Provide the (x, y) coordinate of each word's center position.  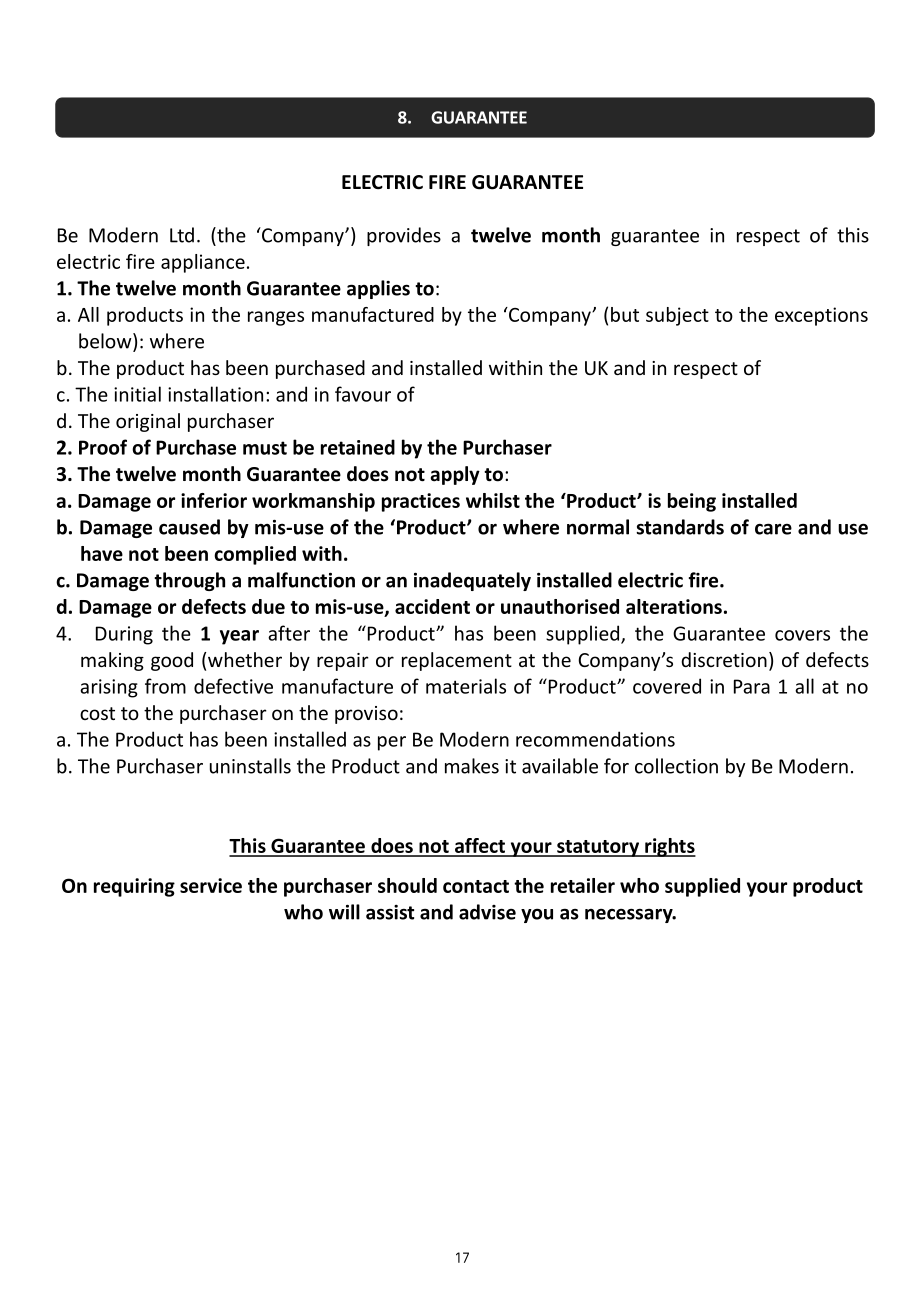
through (189, 581)
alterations (674, 606)
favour (363, 394)
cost (97, 713)
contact (476, 886)
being (692, 502)
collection (676, 766)
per (392, 743)
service (211, 885)
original (148, 422)
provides (404, 236)
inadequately (472, 581)
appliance (203, 263)
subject (677, 316)
